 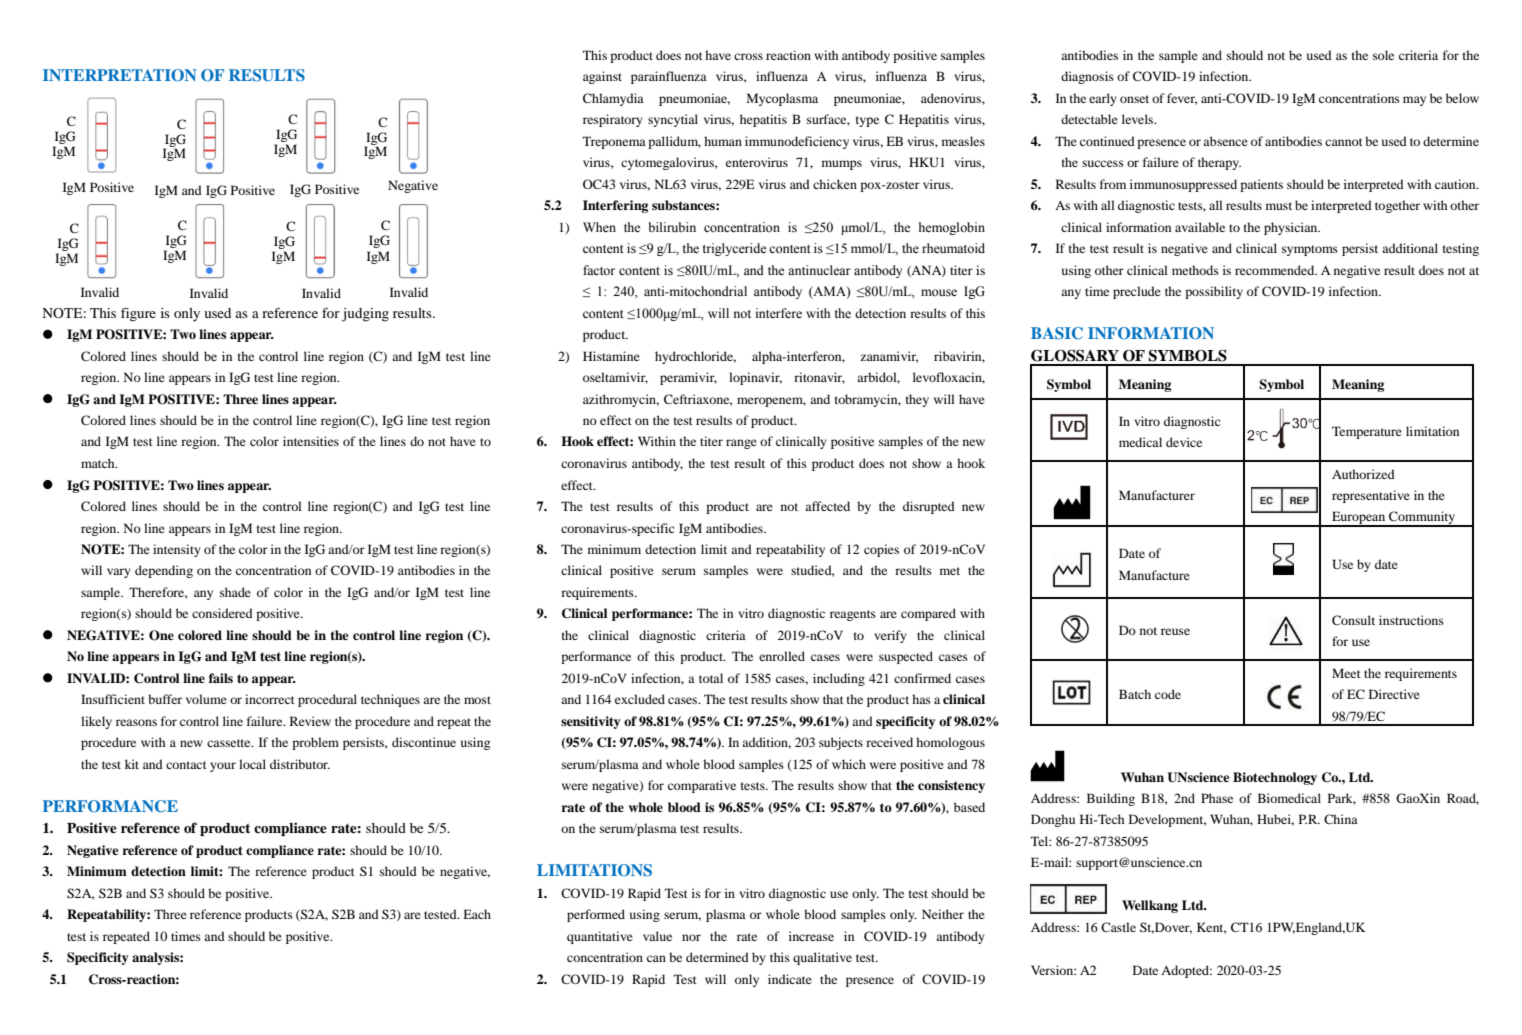 What do you see at coordinates (477, 914) in the image?
I see `Each` at bounding box center [477, 914].
